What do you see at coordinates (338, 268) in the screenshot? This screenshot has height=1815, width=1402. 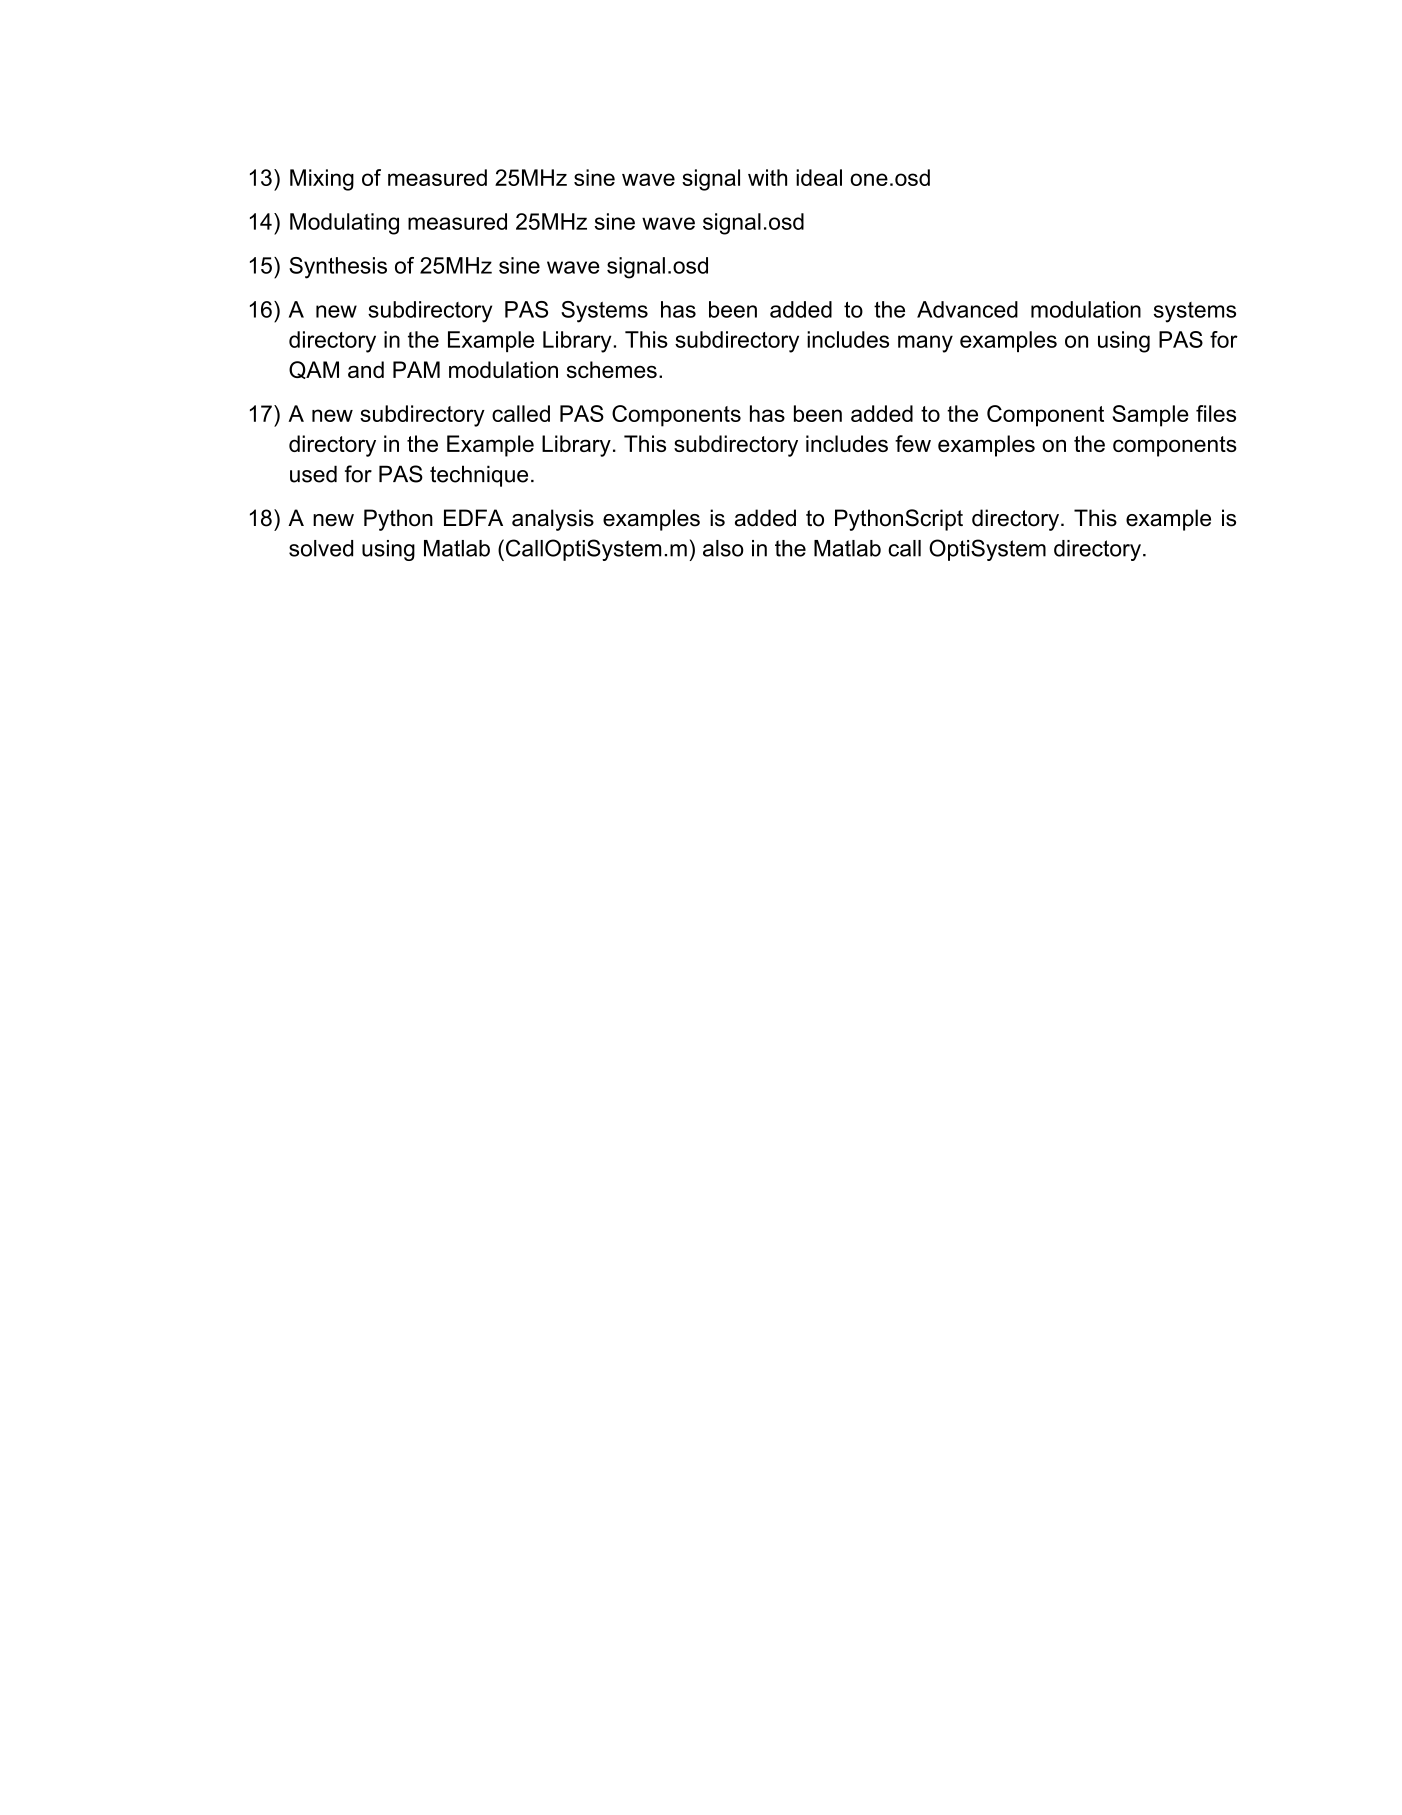 I see `Synthesis` at bounding box center [338, 268].
